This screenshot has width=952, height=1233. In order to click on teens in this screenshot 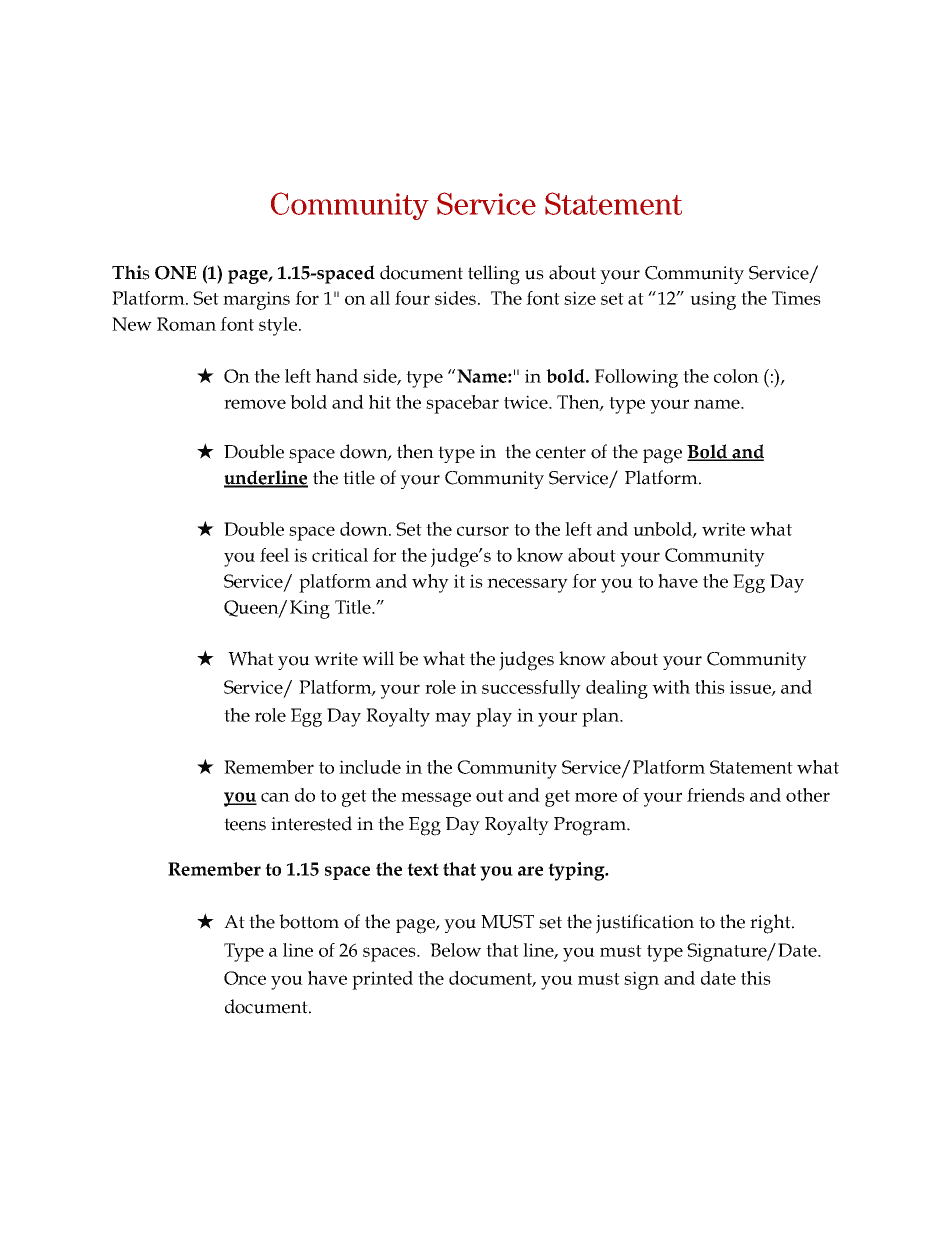, I will do `click(245, 824)`.
